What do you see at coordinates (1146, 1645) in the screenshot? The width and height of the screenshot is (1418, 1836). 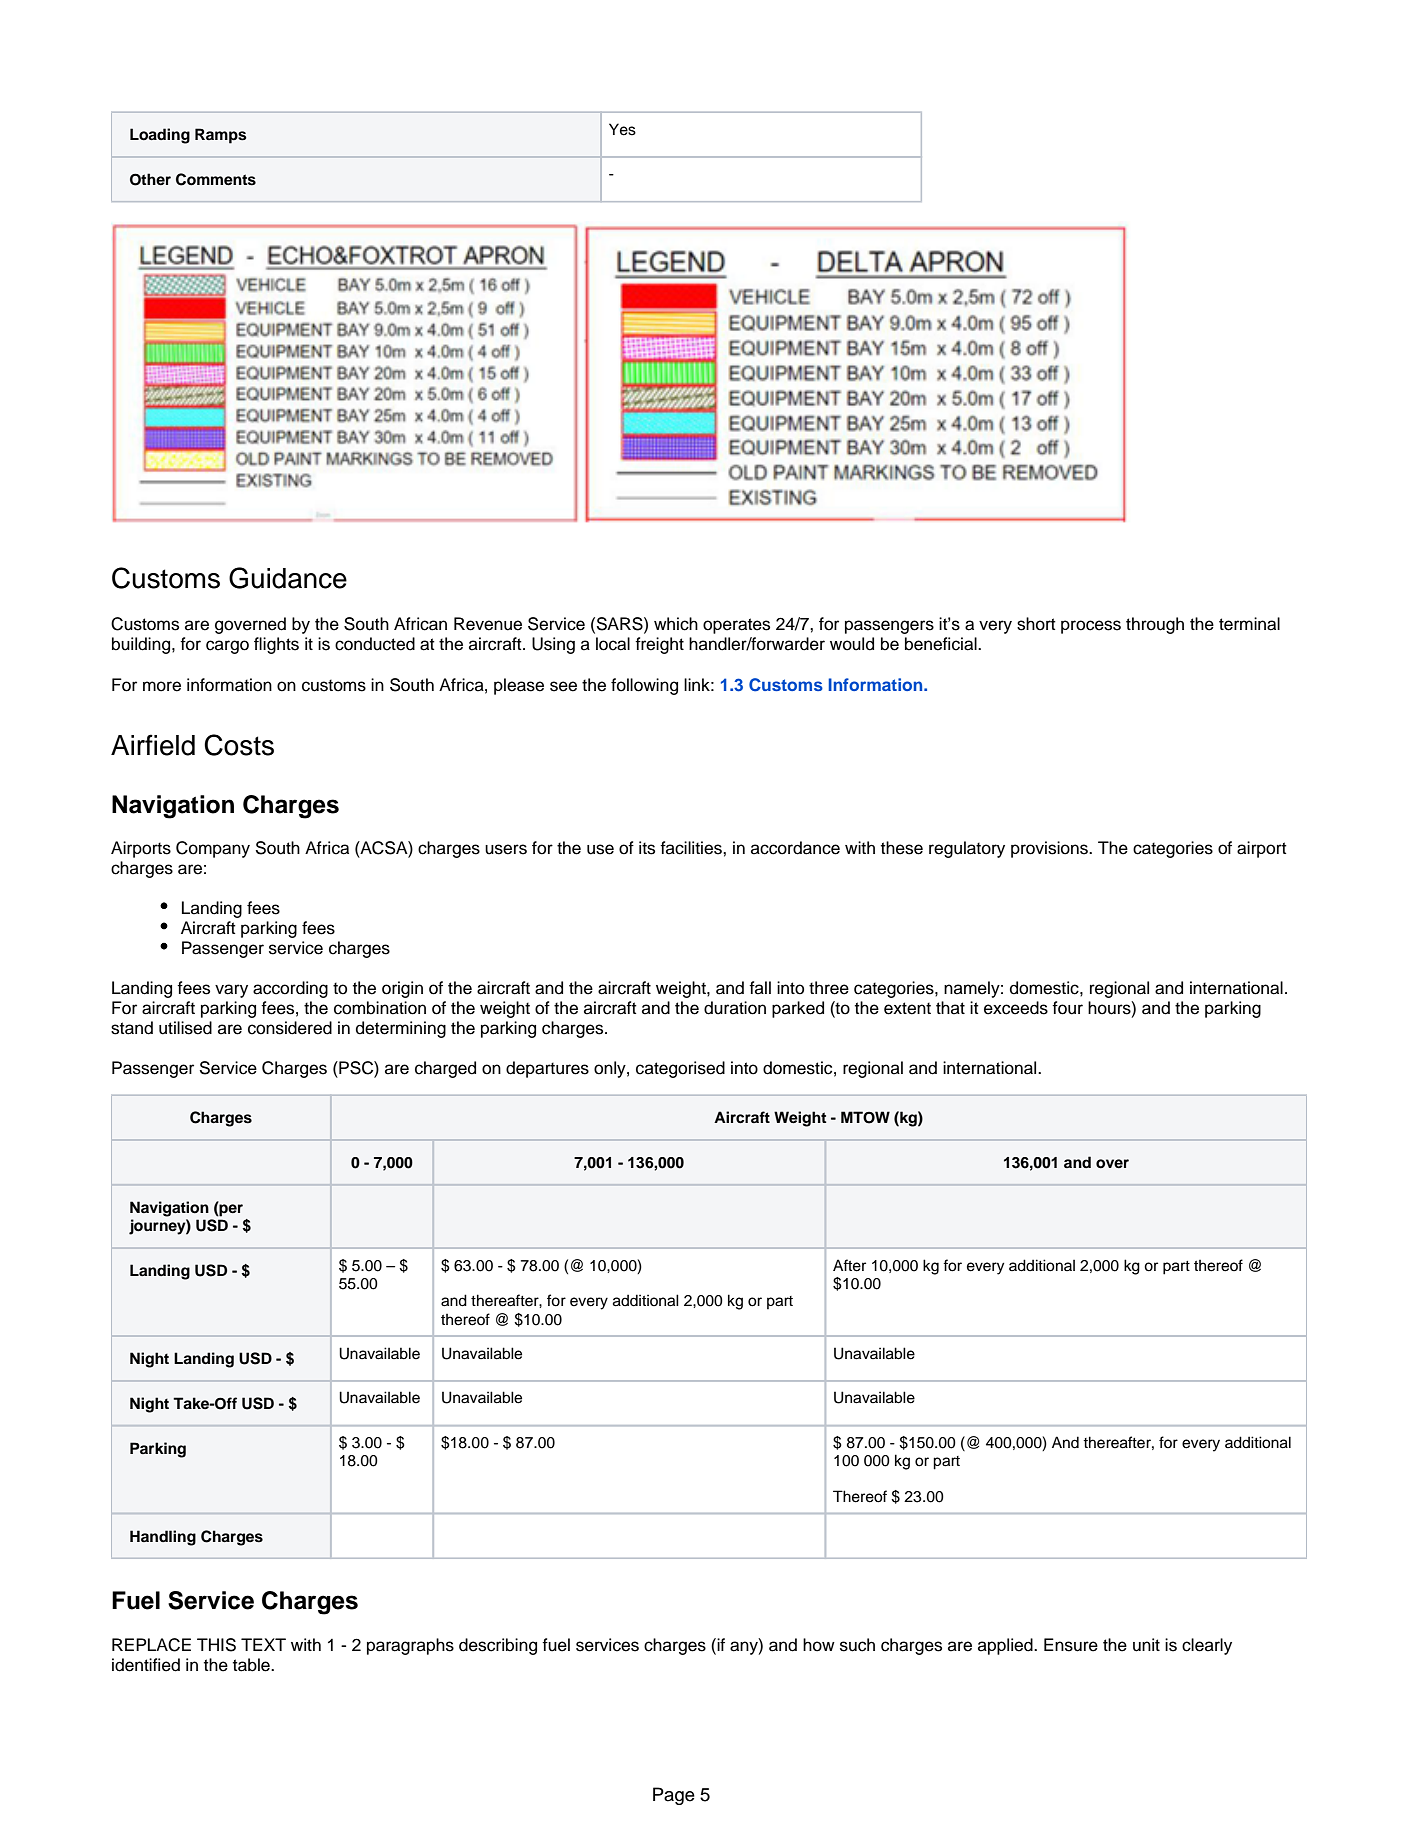 I see `unit` at bounding box center [1146, 1645].
